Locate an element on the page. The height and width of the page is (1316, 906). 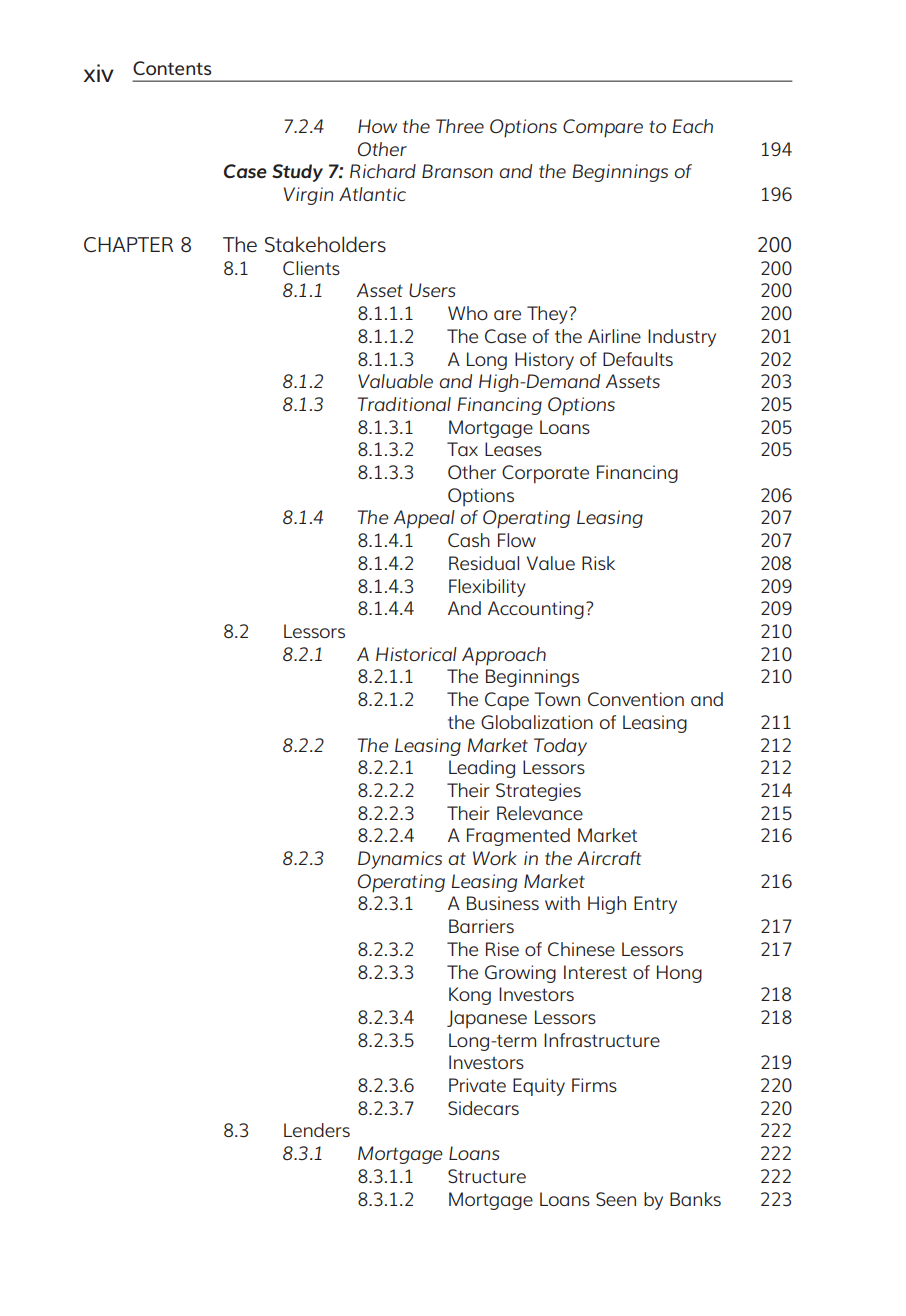
Contents is located at coordinates (172, 68).
